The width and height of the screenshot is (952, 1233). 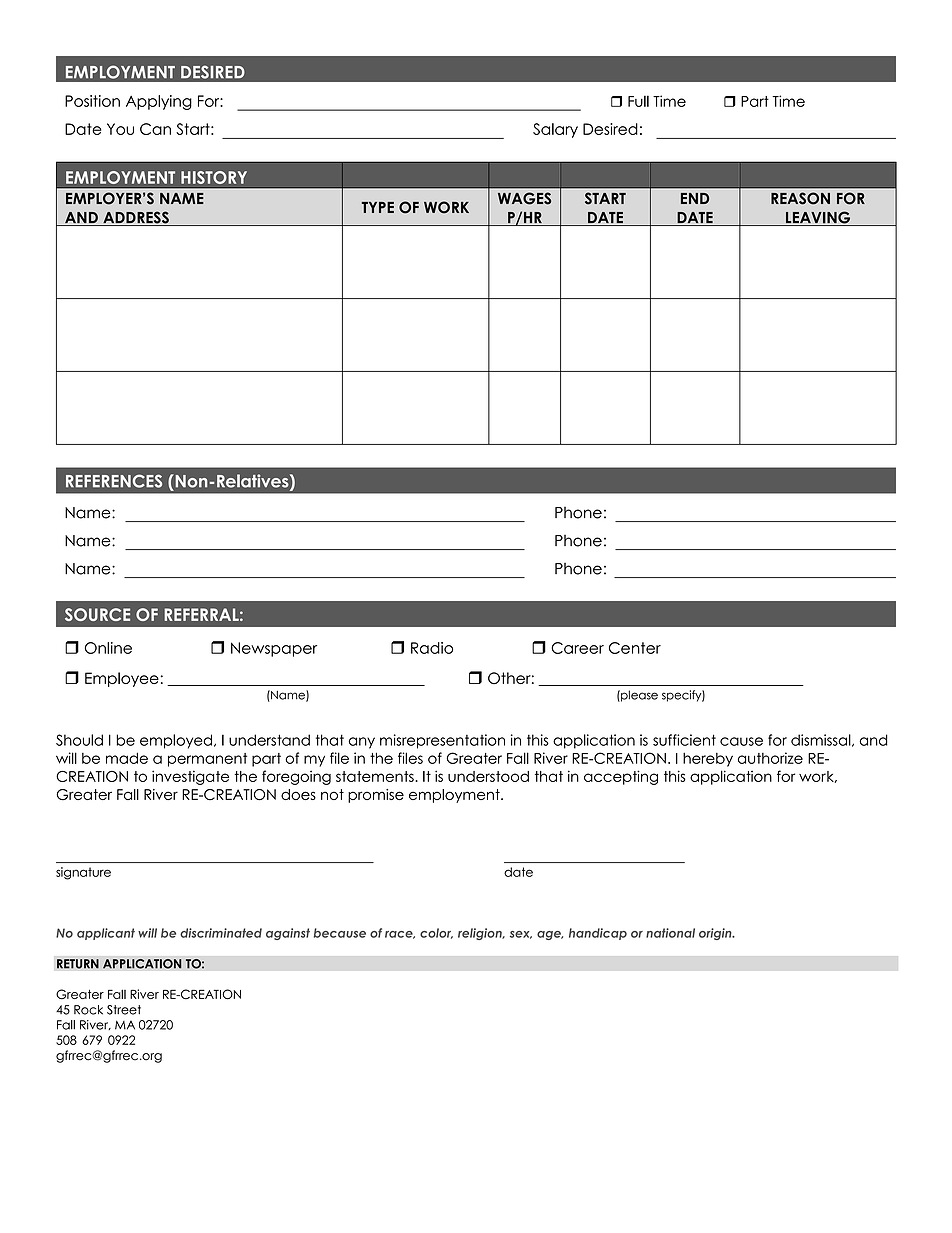 I want to click on sufficient, so click(x=684, y=740).
